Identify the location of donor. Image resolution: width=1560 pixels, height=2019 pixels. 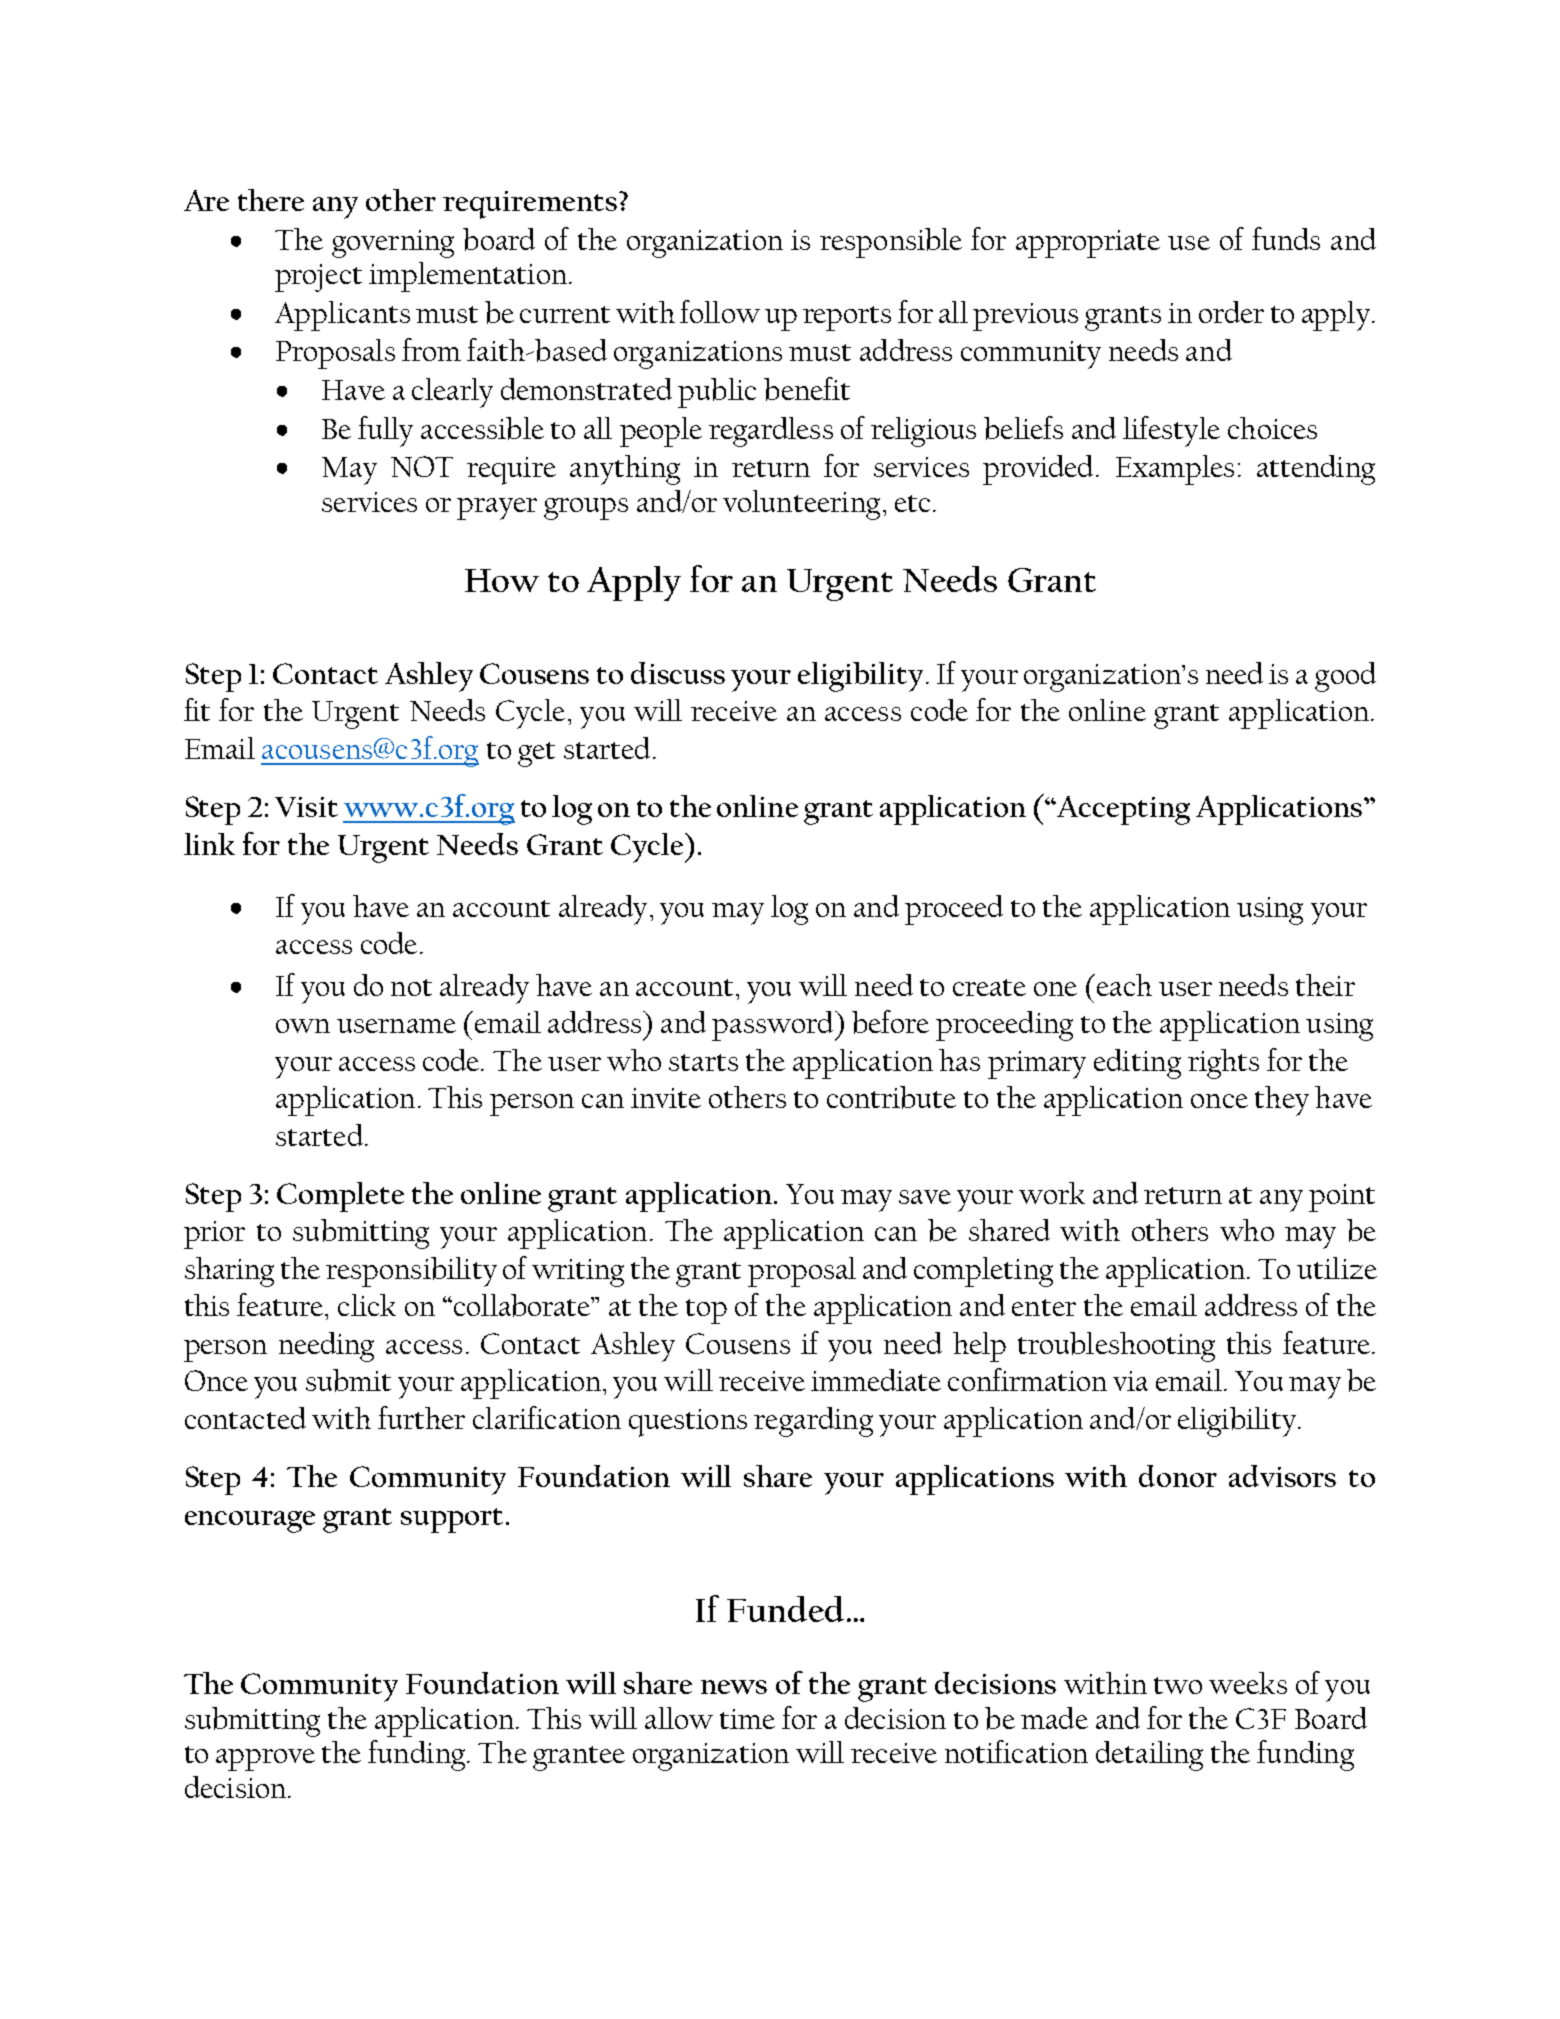
(1178, 1476).
